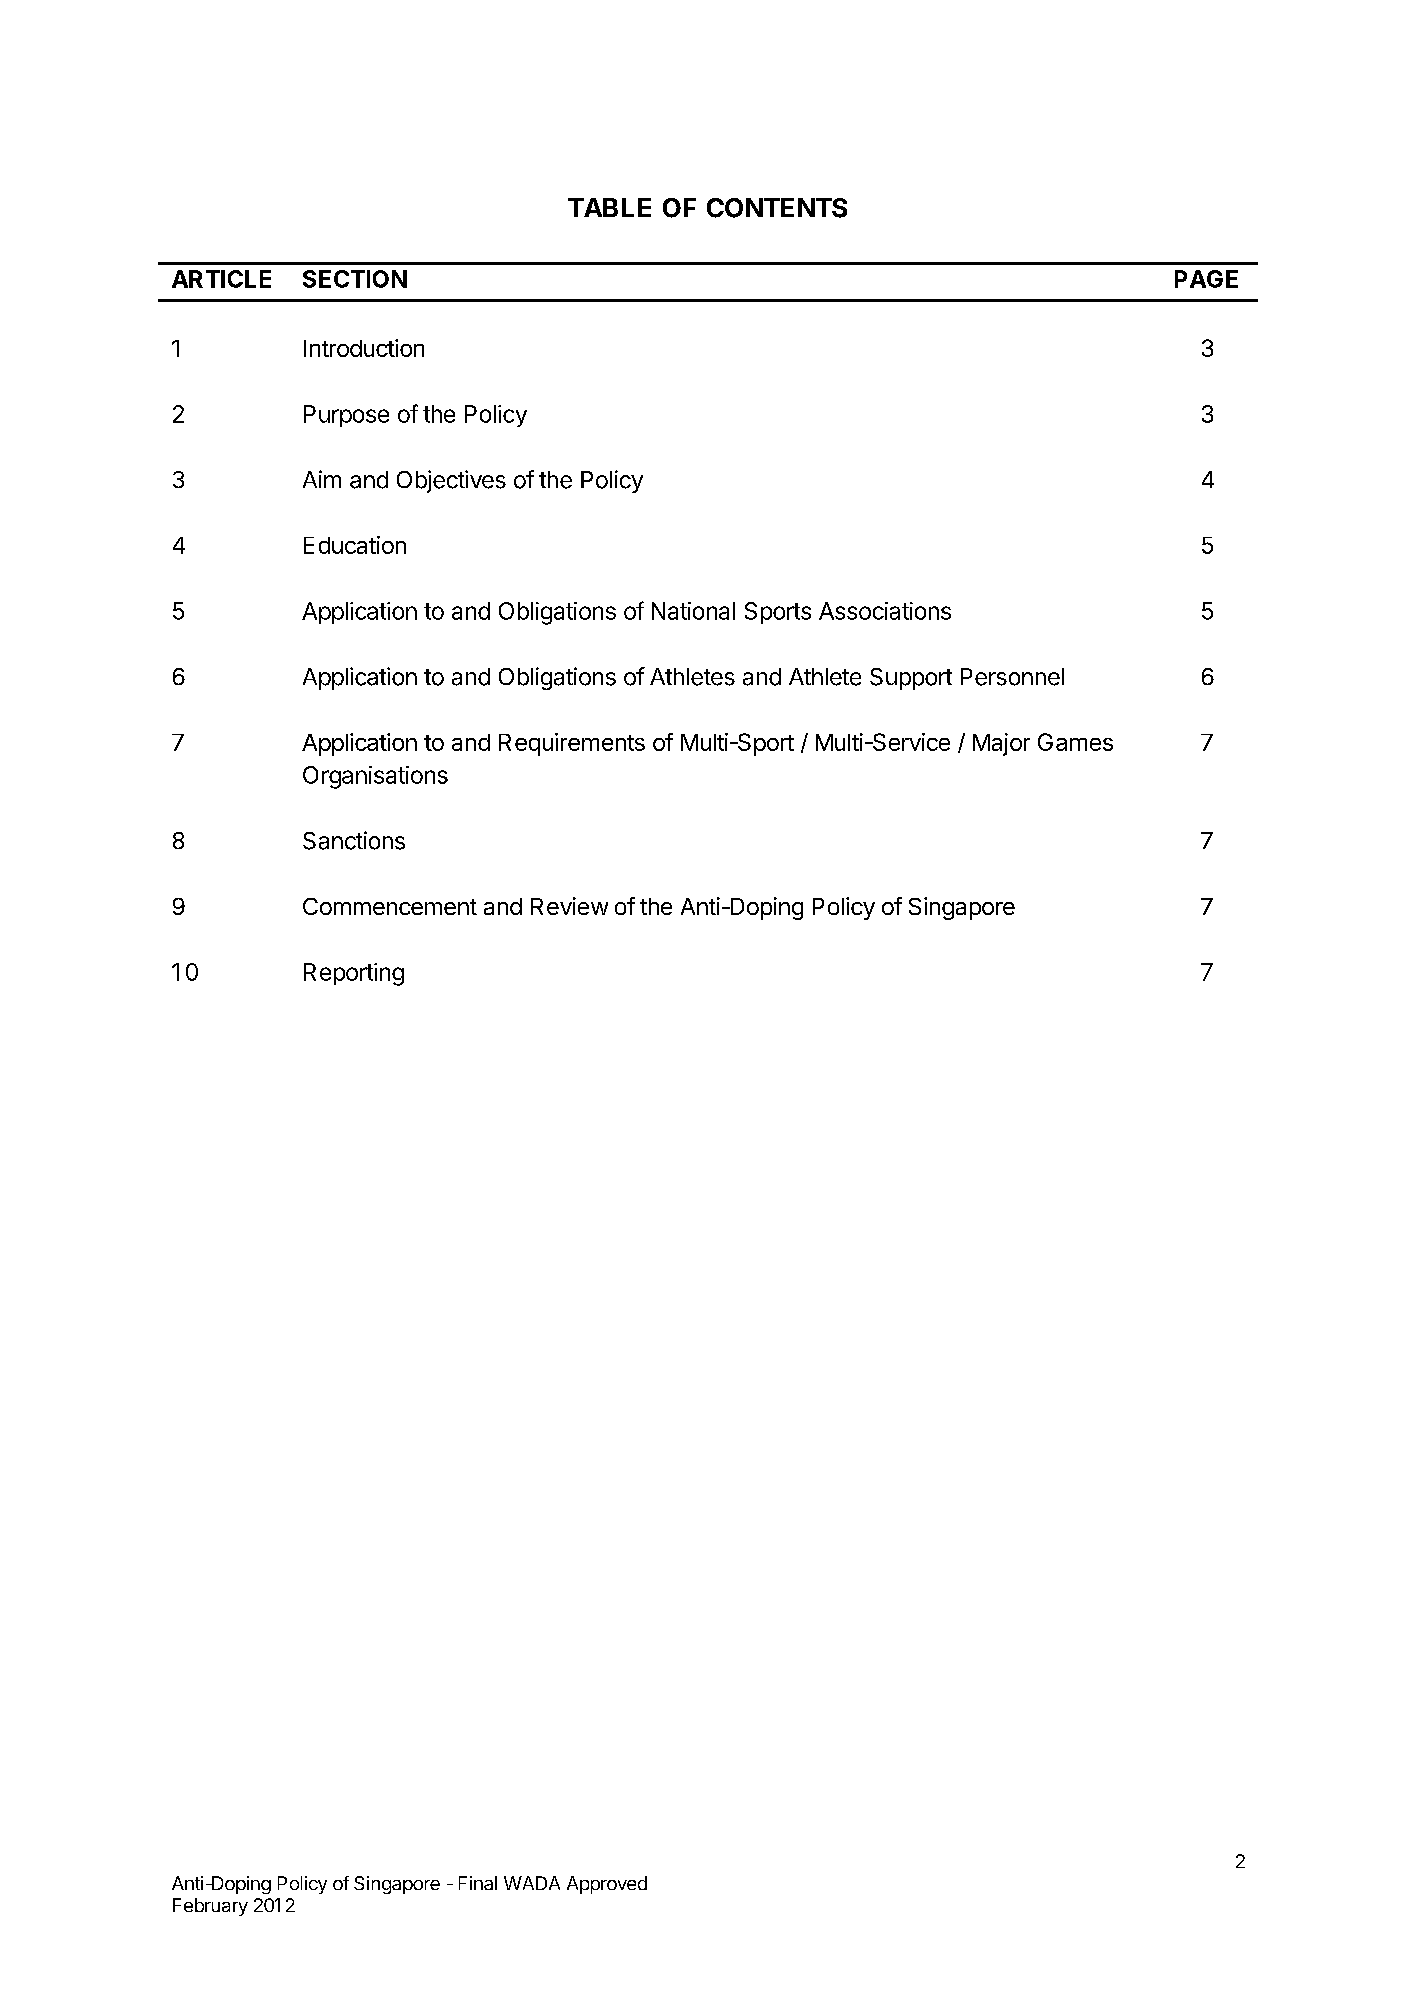 The width and height of the screenshot is (1416, 2002). Describe the element at coordinates (1001, 744) in the screenshot. I see `Major` at that location.
